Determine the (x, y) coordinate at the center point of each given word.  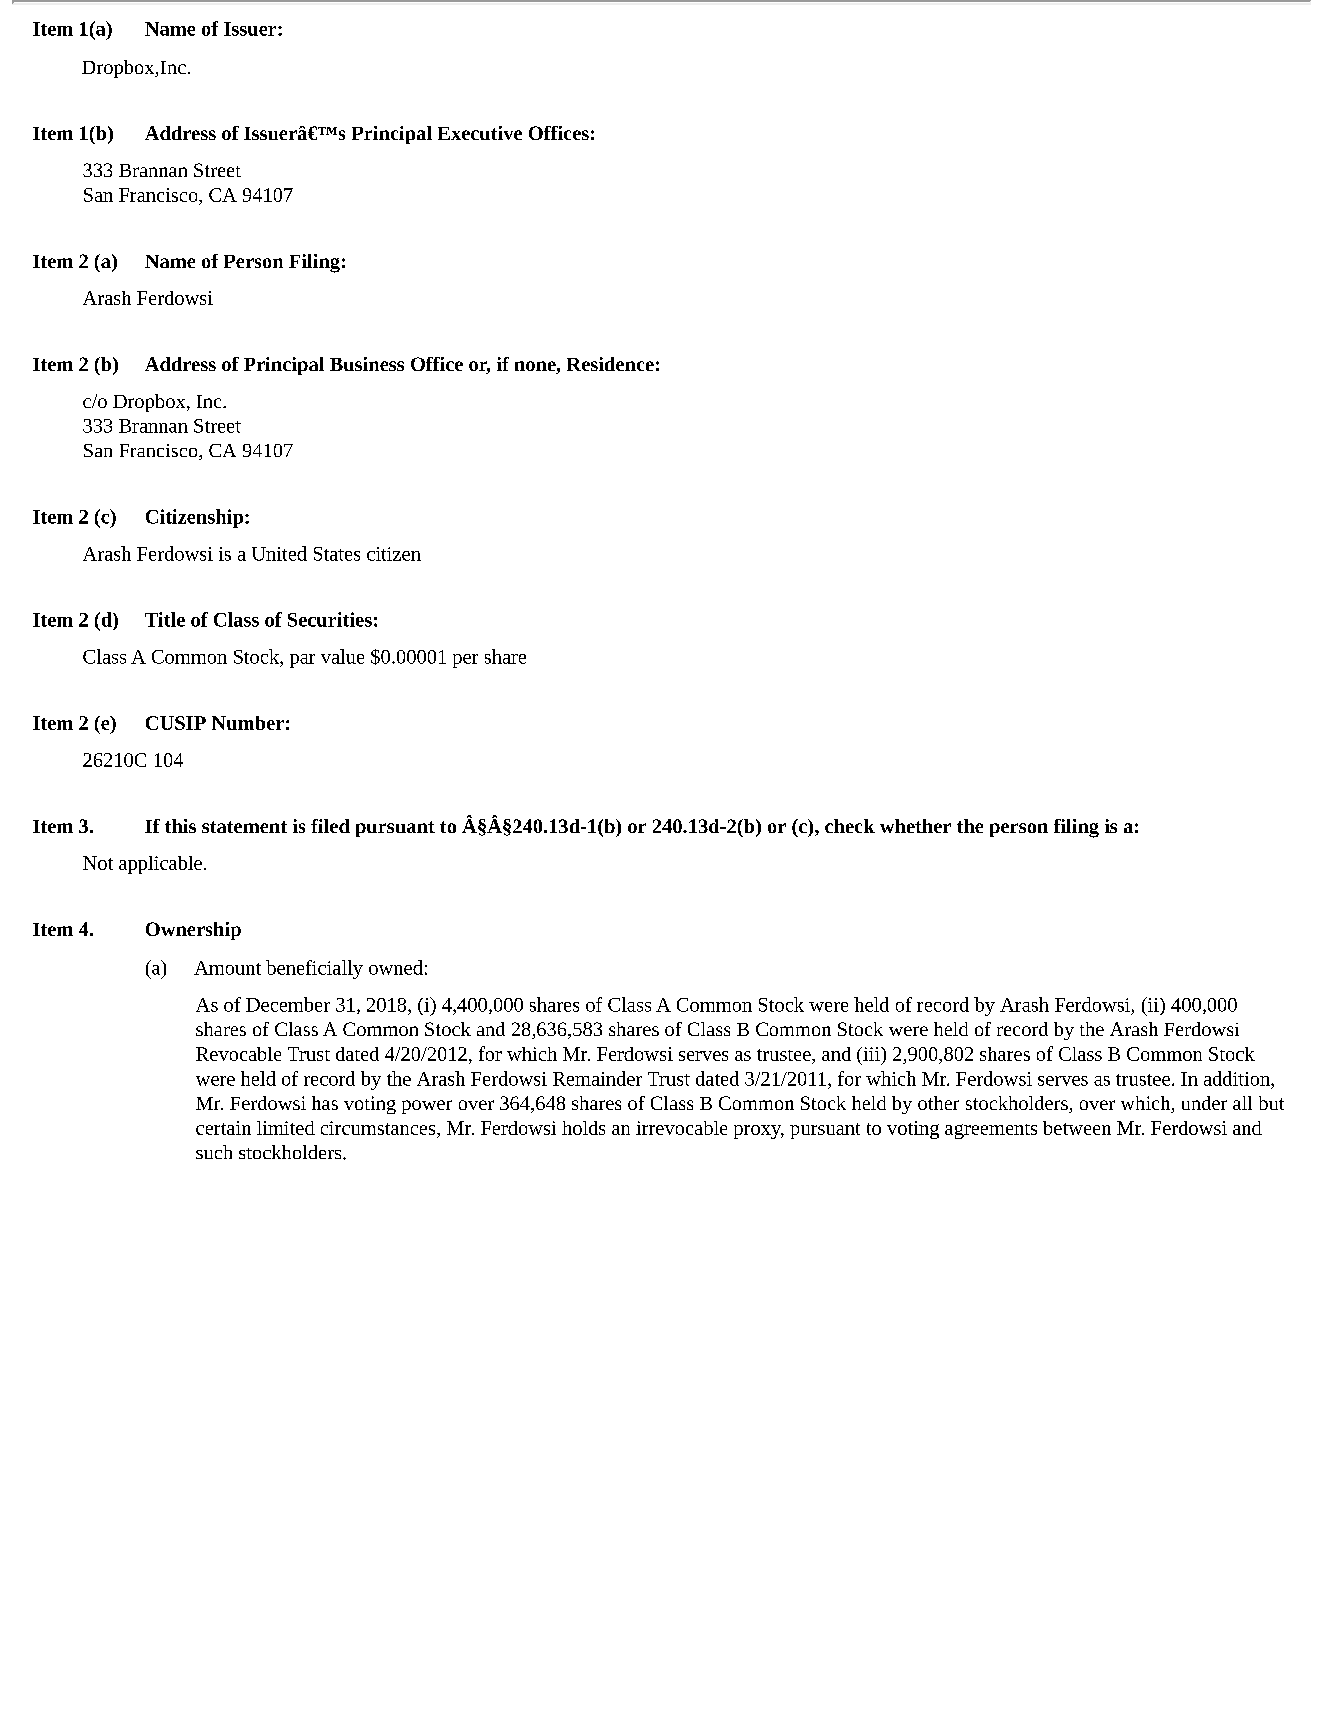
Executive (480, 133)
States (337, 554)
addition (1238, 1078)
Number (248, 723)
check (850, 826)
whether (915, 826)
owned (396, 967)
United (279, 553)
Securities (330, 619)
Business (367, 364)
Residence (610, 364)
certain (223, 1128)
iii (871, 1054)
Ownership (193, 931)
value (342, 656)
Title (165, 619)
